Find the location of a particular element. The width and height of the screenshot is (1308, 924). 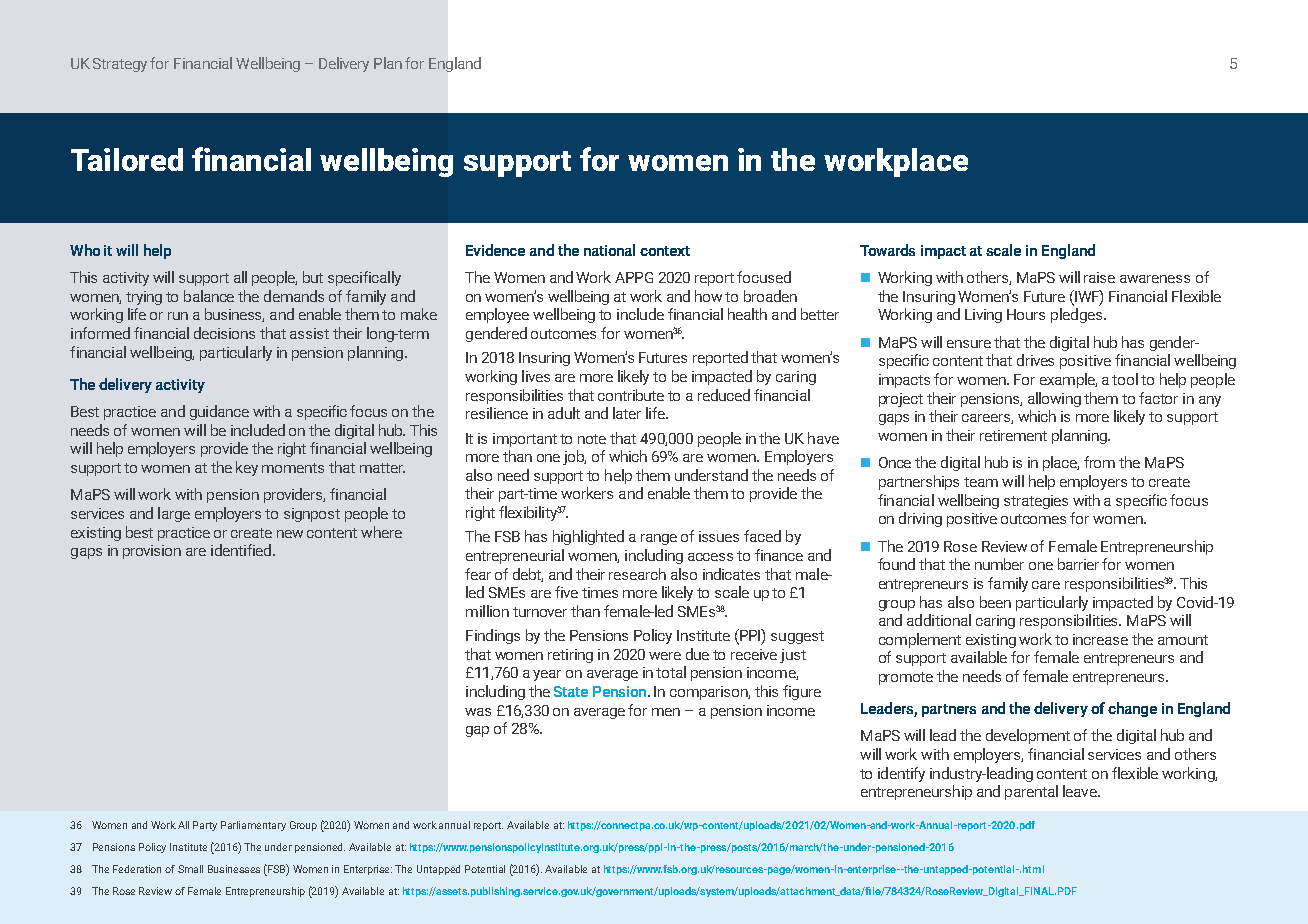

Towards is located at coordinates (887, 250).
